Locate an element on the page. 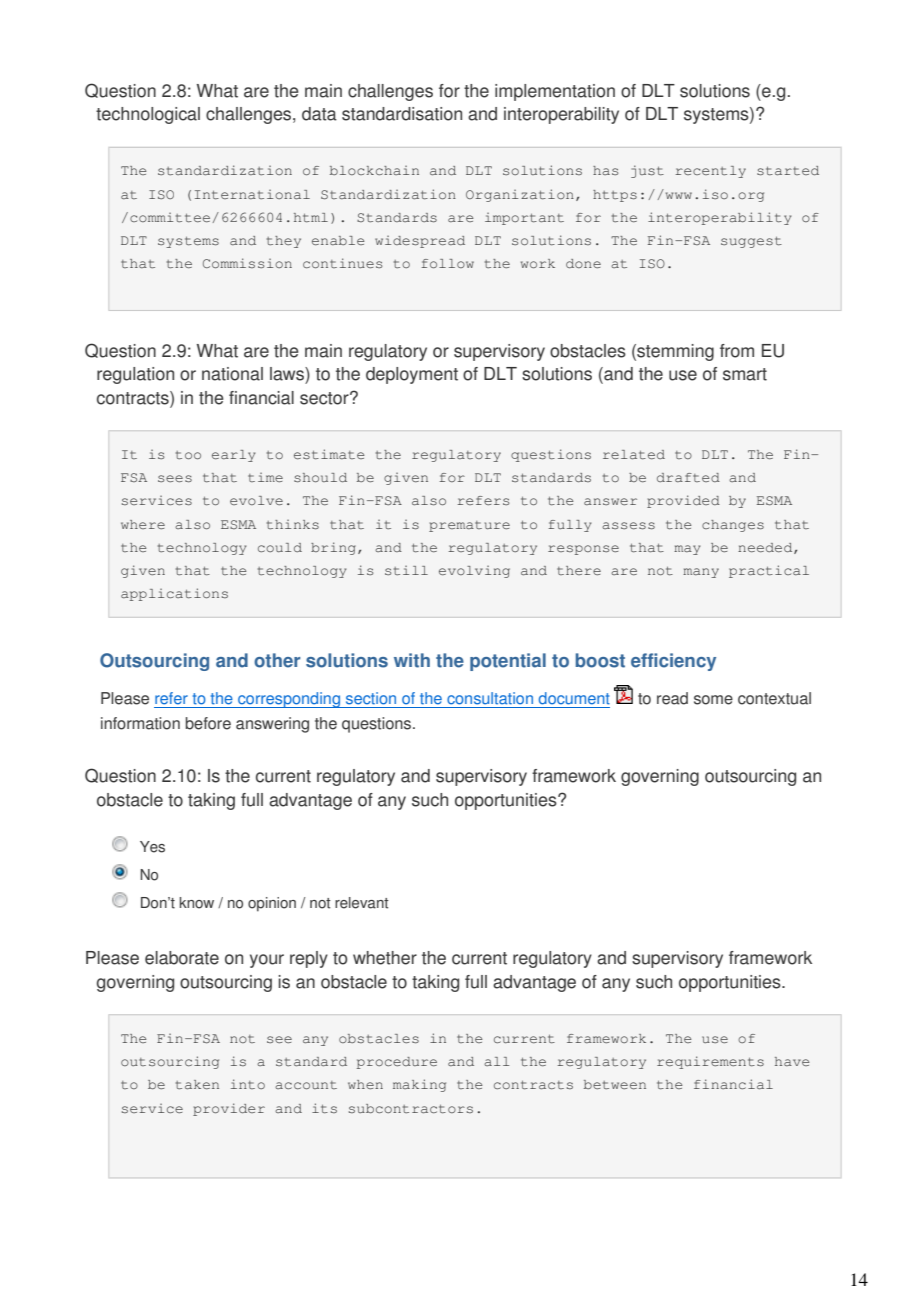 The width and height of the page is (924, 1308). implementation is located at coordinates (555, 92).
